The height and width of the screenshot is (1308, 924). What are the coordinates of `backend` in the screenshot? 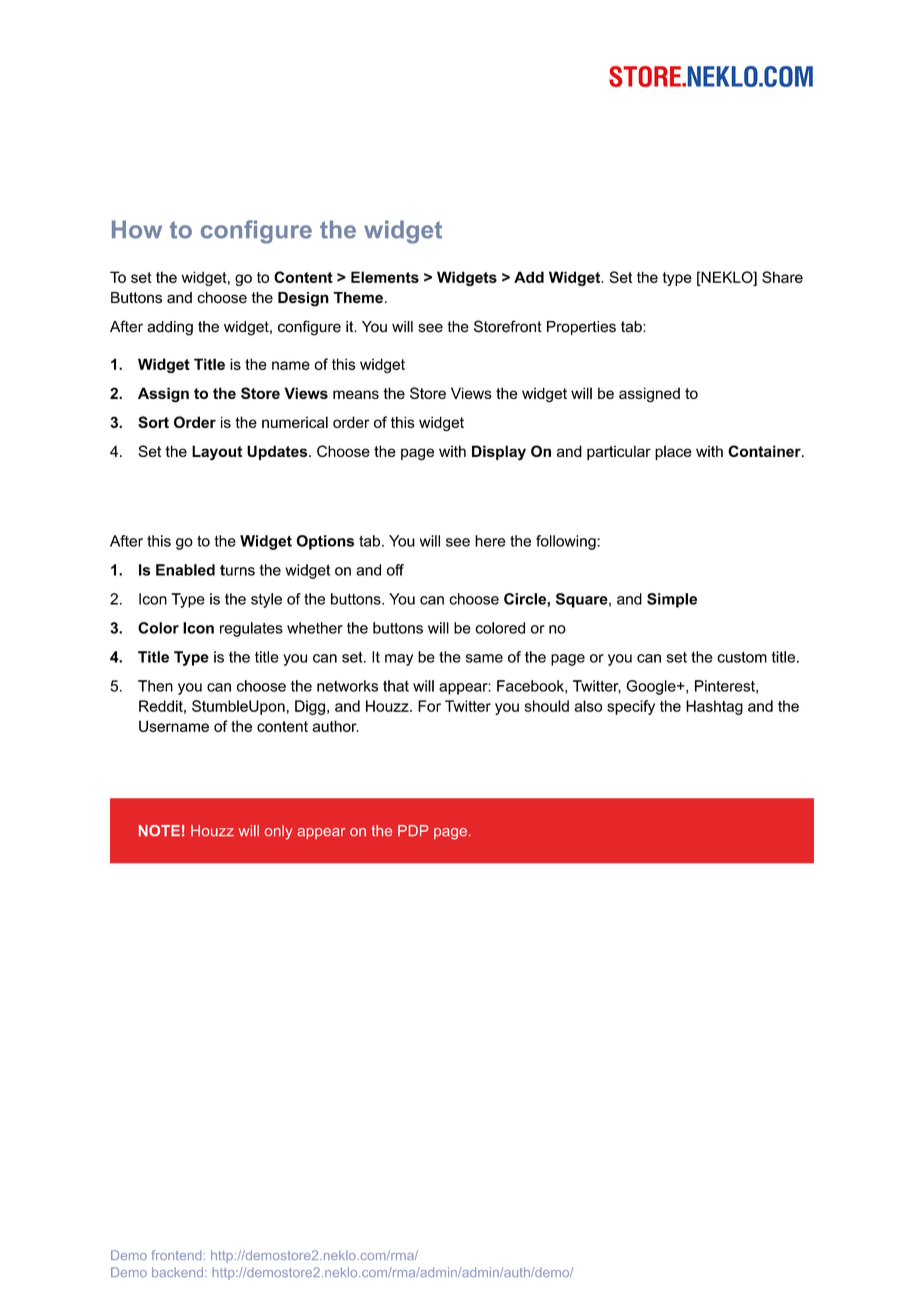 It's located at (177, 1272).
